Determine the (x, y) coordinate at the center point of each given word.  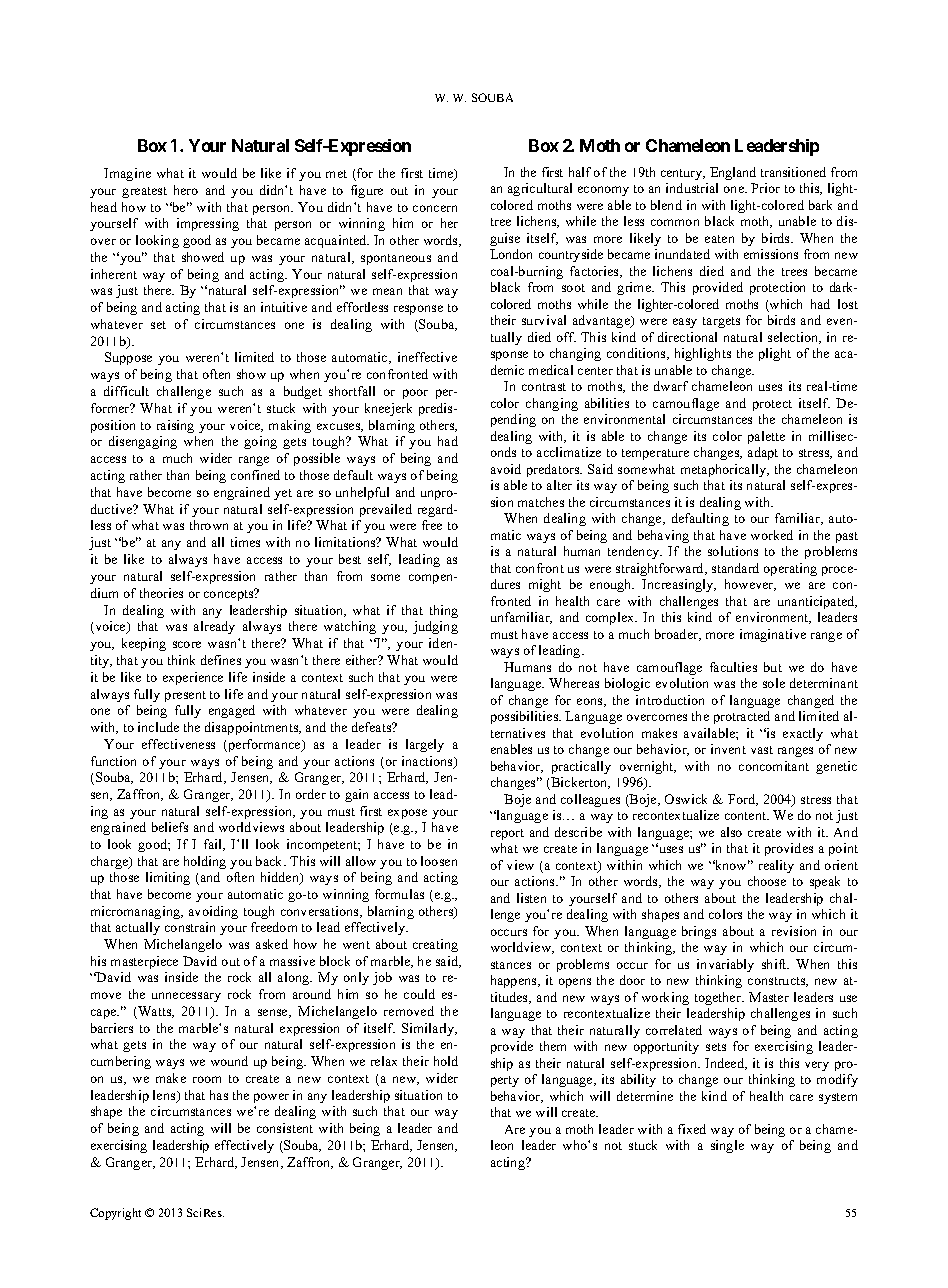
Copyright (115, 1214)
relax (384, 1061)
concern (435, 208)
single (727, 1146)
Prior (765, 188)
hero (186, 190)
